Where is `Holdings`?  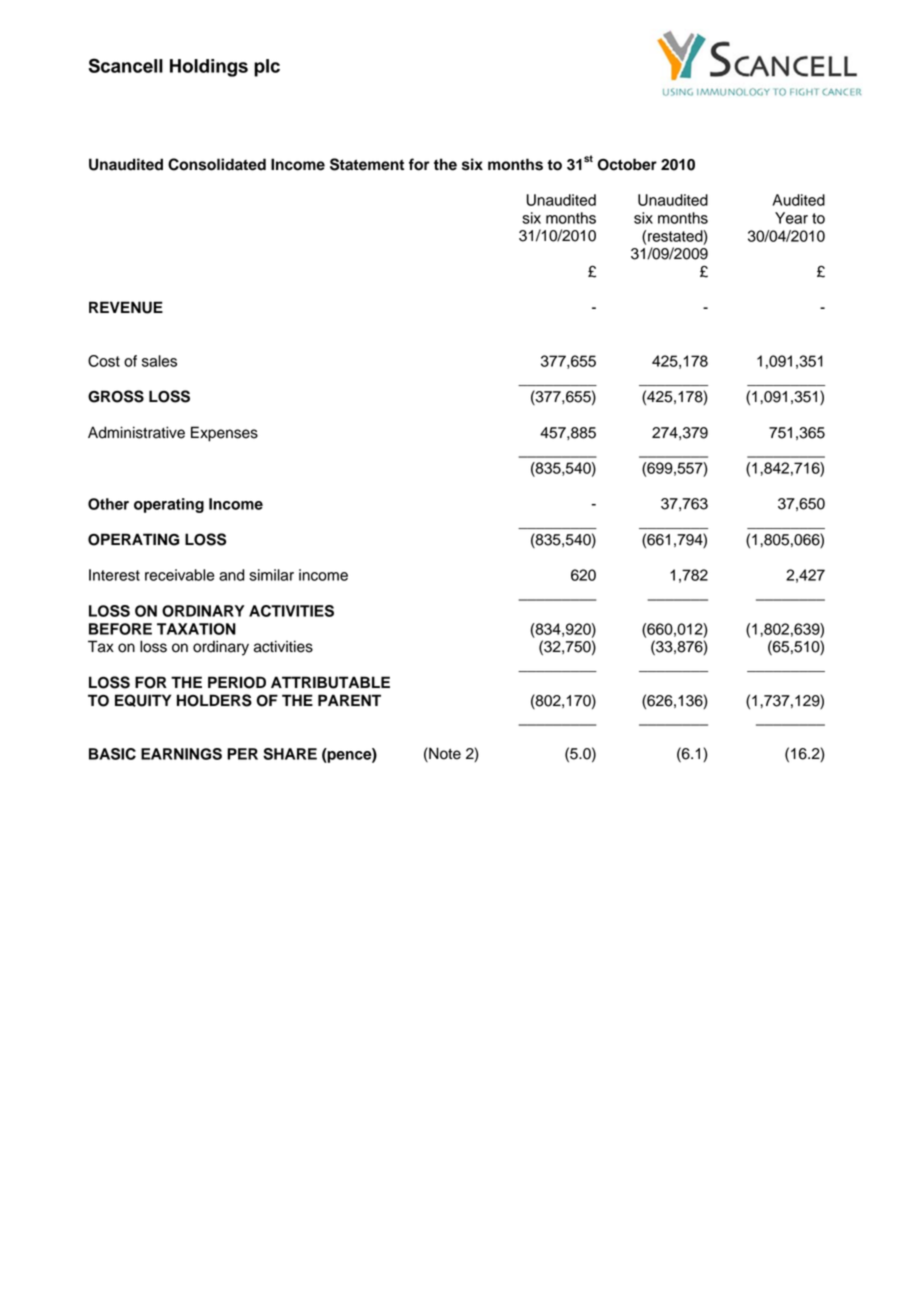 Holdings is located at coordinates (209, 68).
